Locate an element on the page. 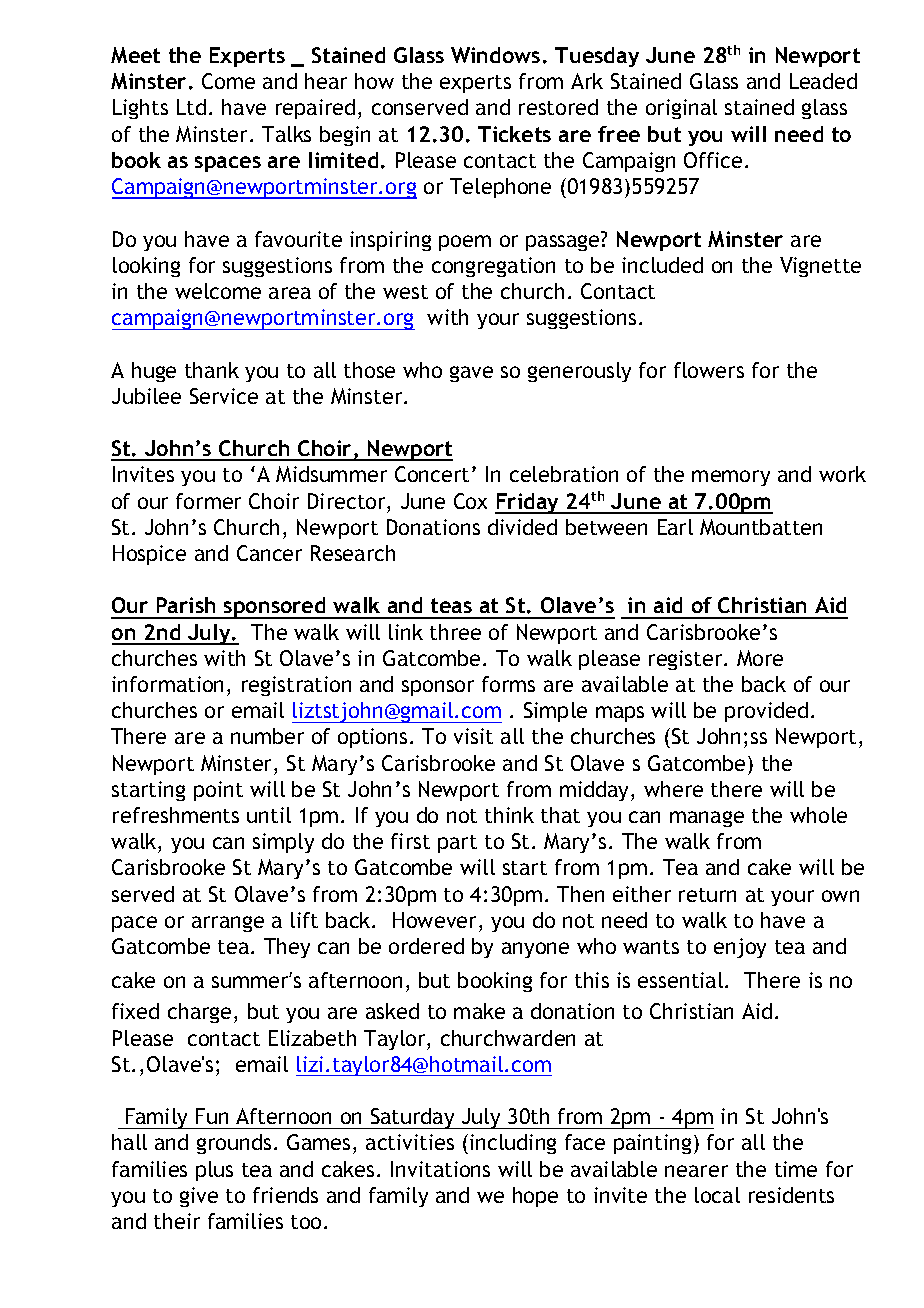  information is located at coordinates (167, 684).
